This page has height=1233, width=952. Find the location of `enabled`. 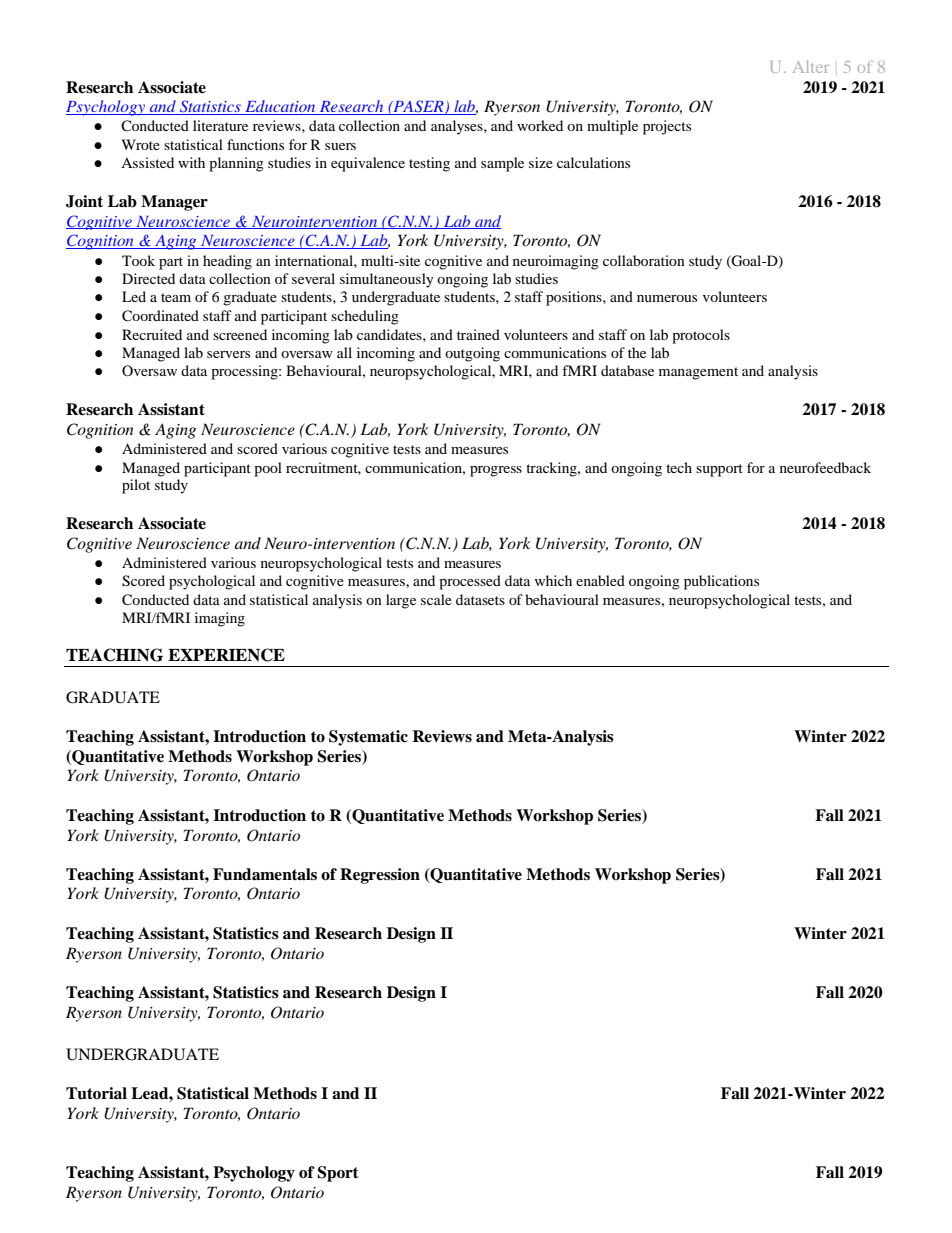

enabled is located at coordinates (600, 580).
